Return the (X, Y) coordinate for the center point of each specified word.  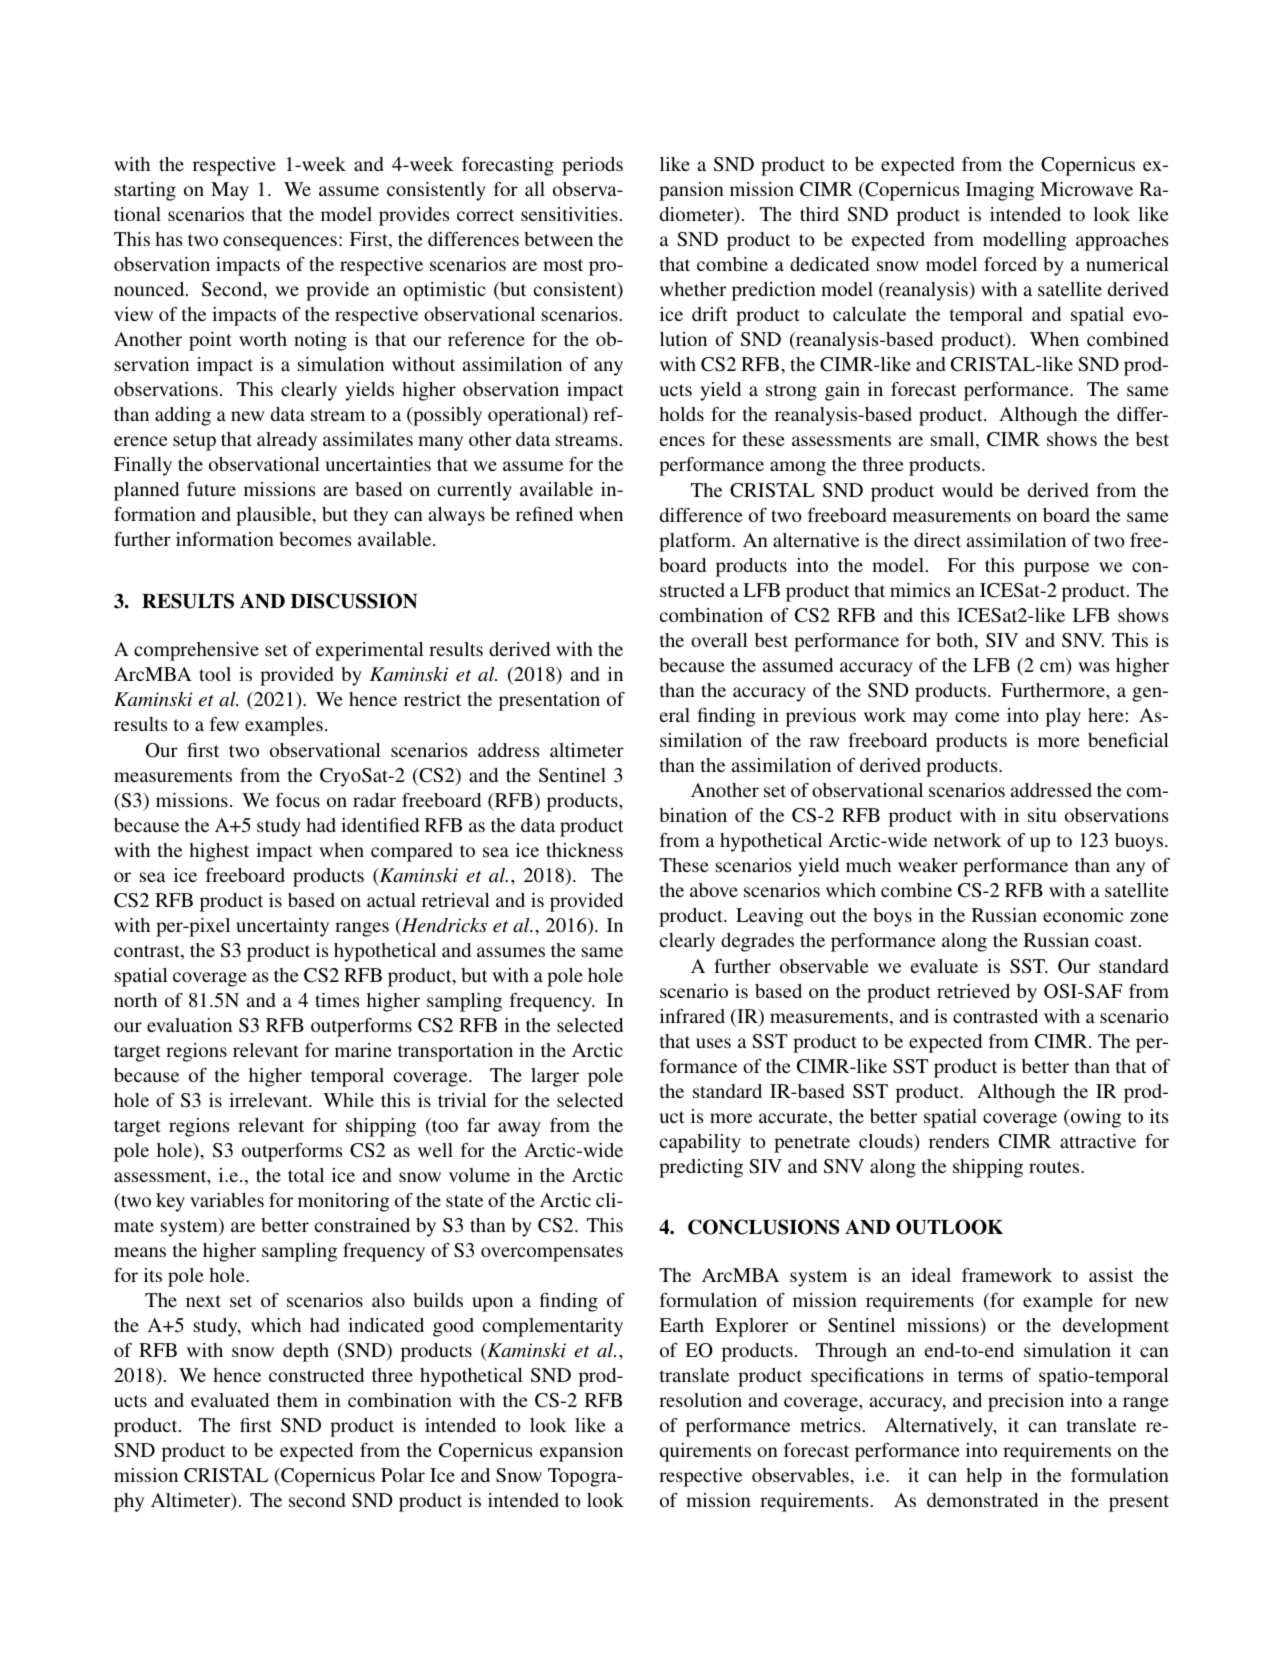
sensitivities (569, 214)
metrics (830, 1425)
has (168, 239)
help (984, 1477)
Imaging (1000, 191)
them (297, 1400)
